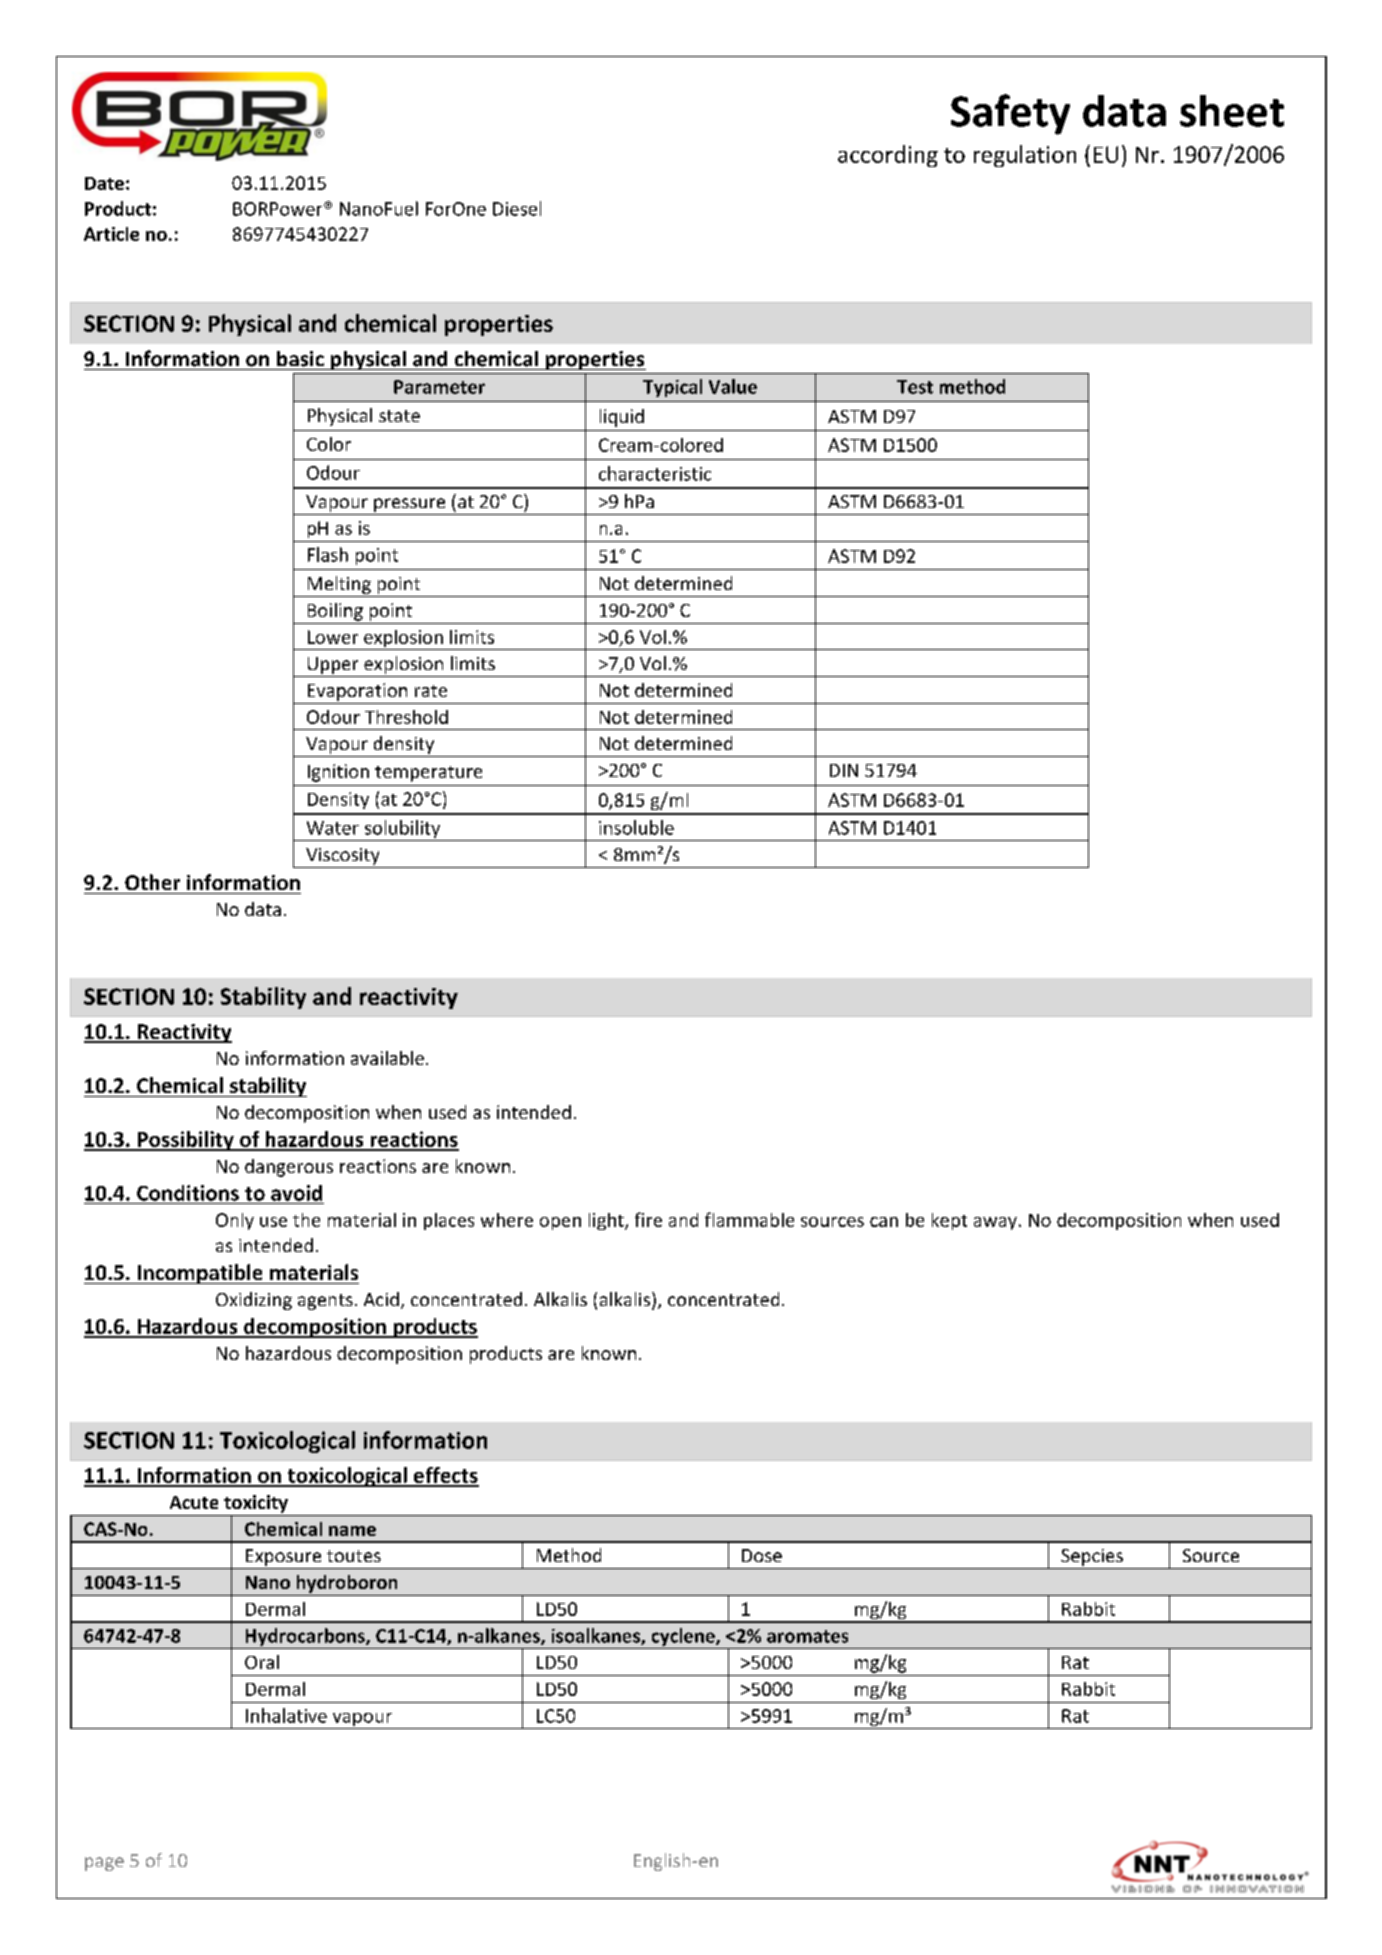  What do you see at coordinates (517, 208) in the page?
I see `Diesel` at bounding box center [517, 208].
